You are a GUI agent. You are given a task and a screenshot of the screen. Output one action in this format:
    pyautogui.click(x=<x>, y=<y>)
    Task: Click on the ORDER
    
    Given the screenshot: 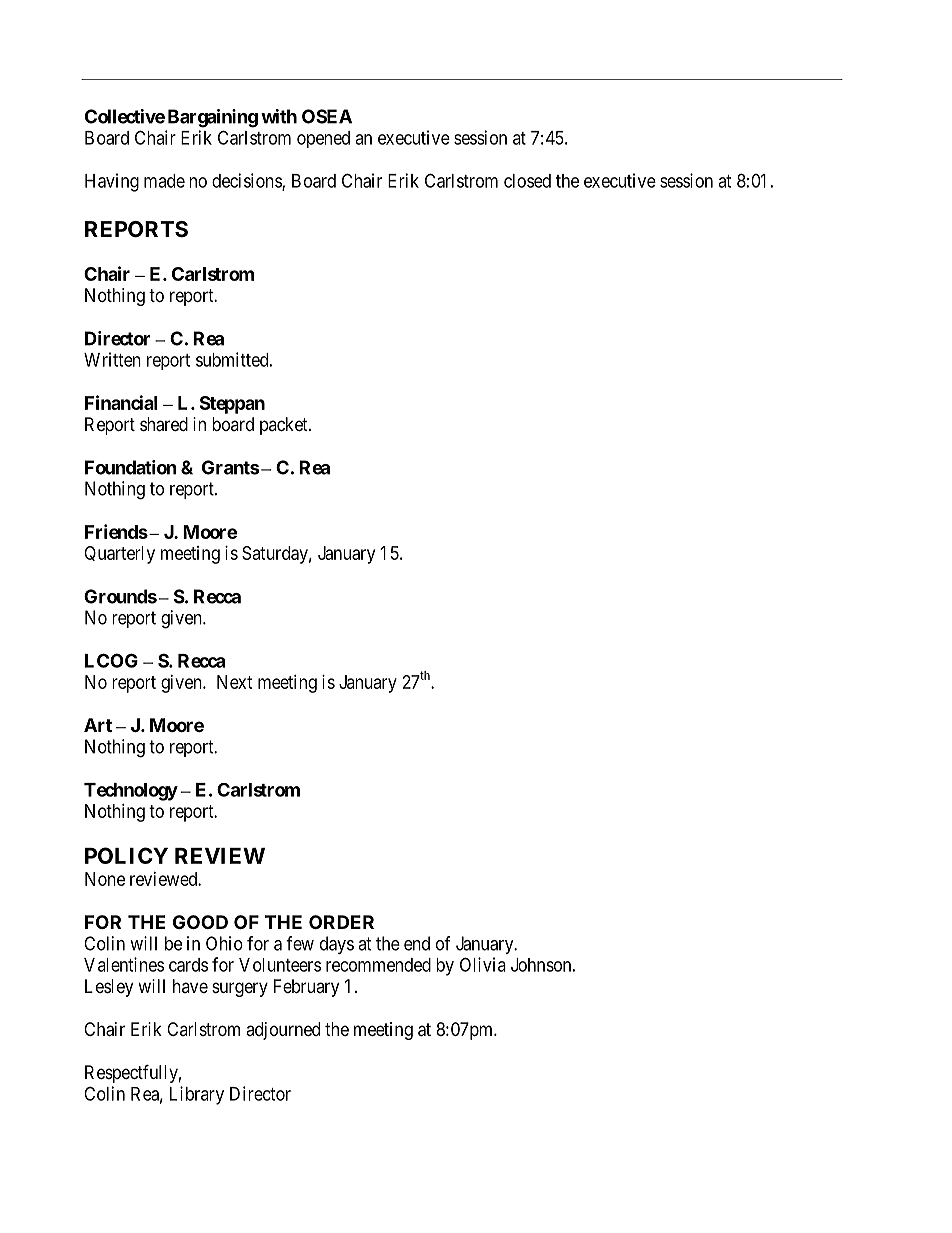 What is the action you would take?
    pyautogui.click(x=341, y=922)
